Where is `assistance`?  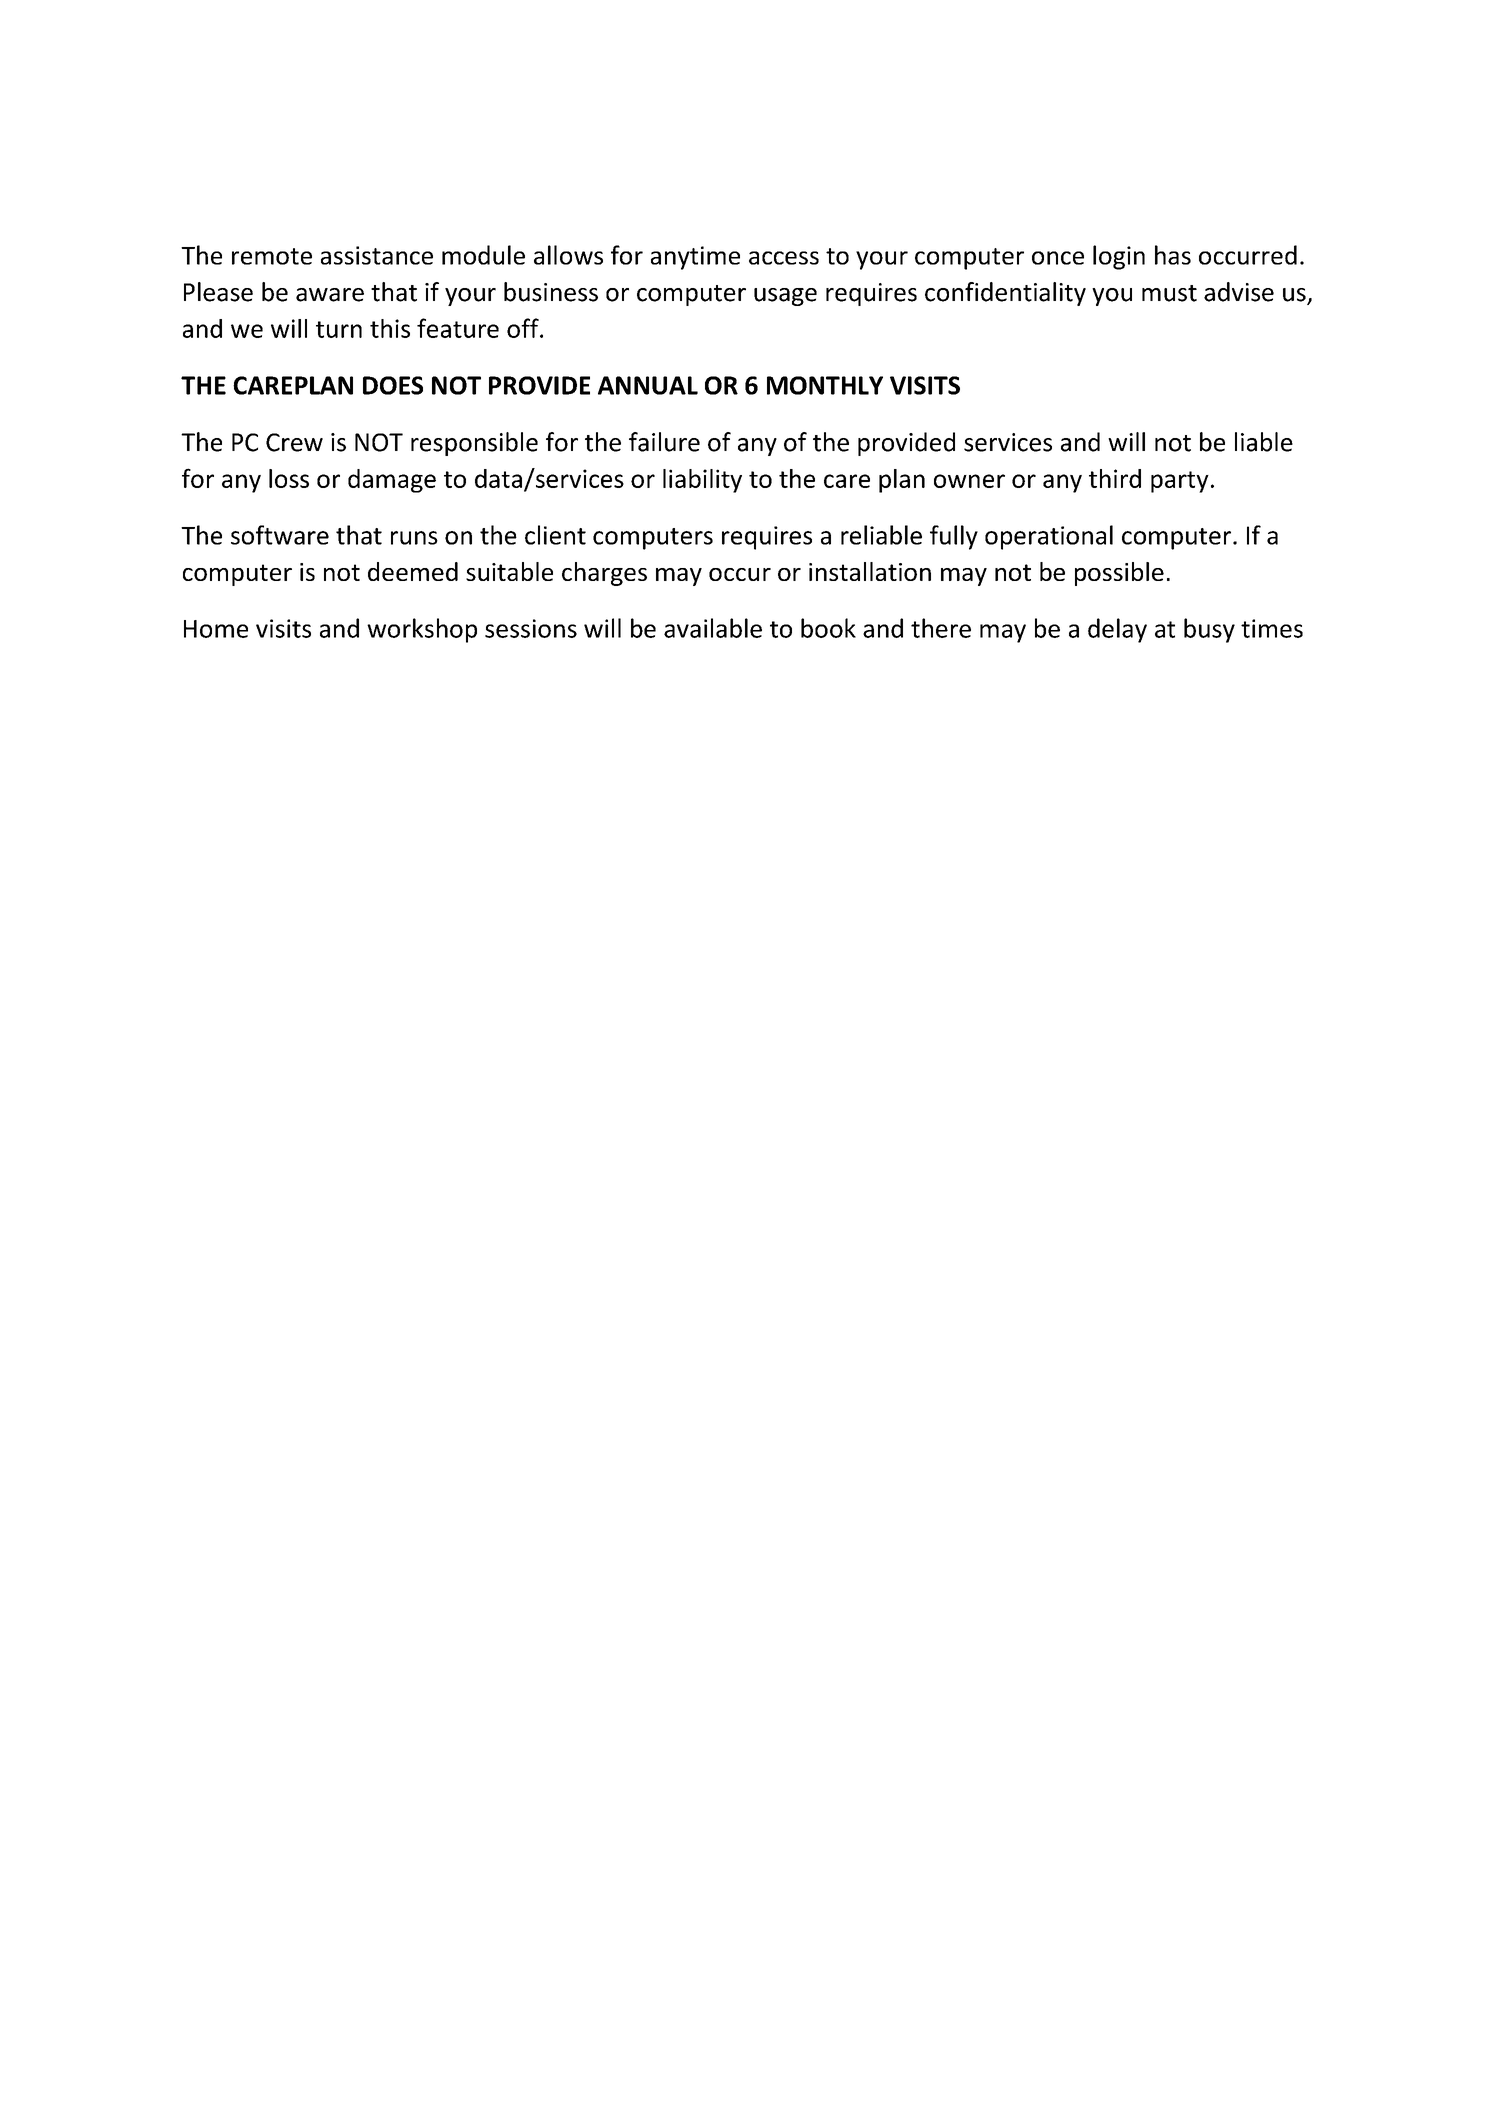 assistance is located at coordinates (377, 255).
